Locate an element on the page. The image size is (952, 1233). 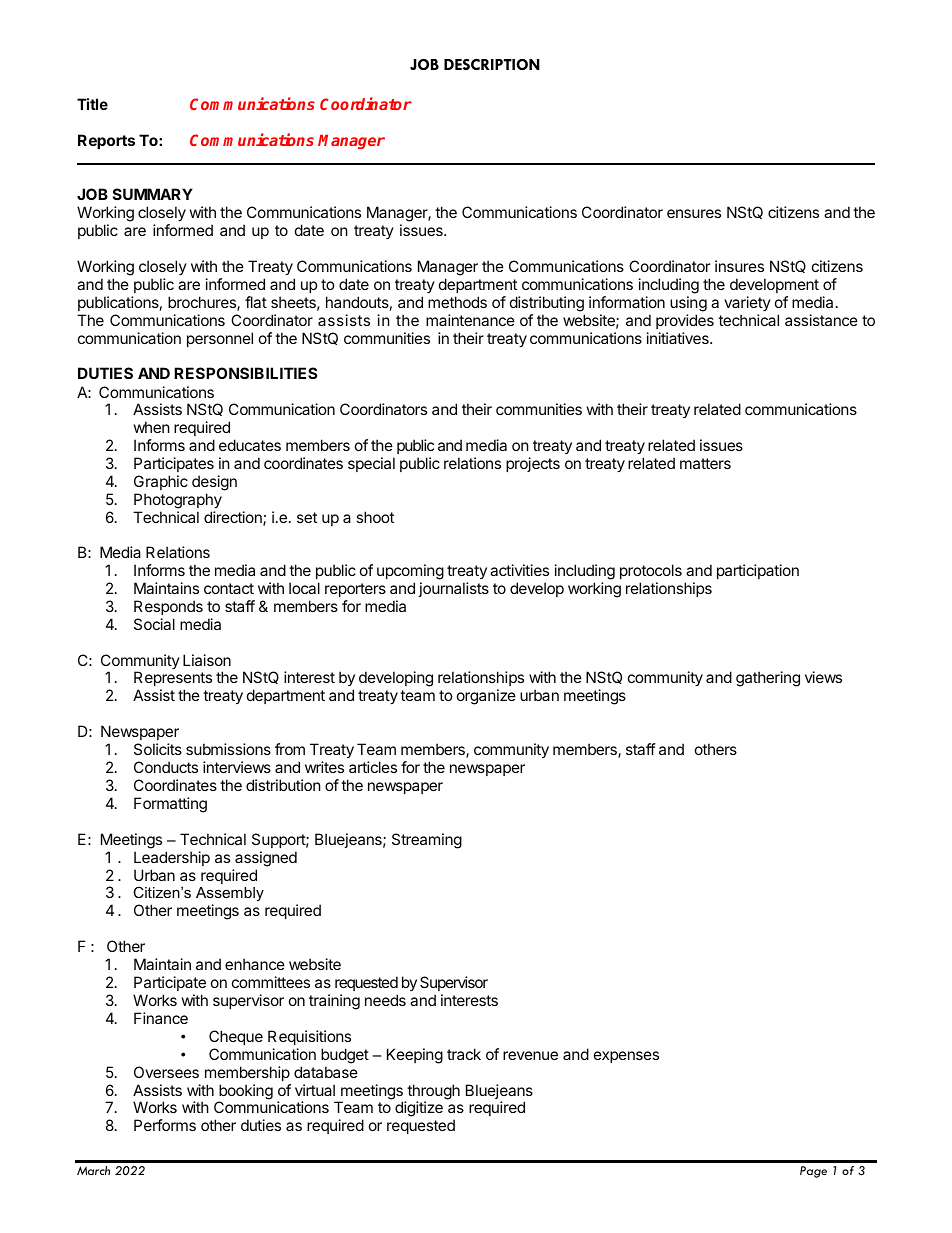
digitize is located at coordinates (419, 1109).
